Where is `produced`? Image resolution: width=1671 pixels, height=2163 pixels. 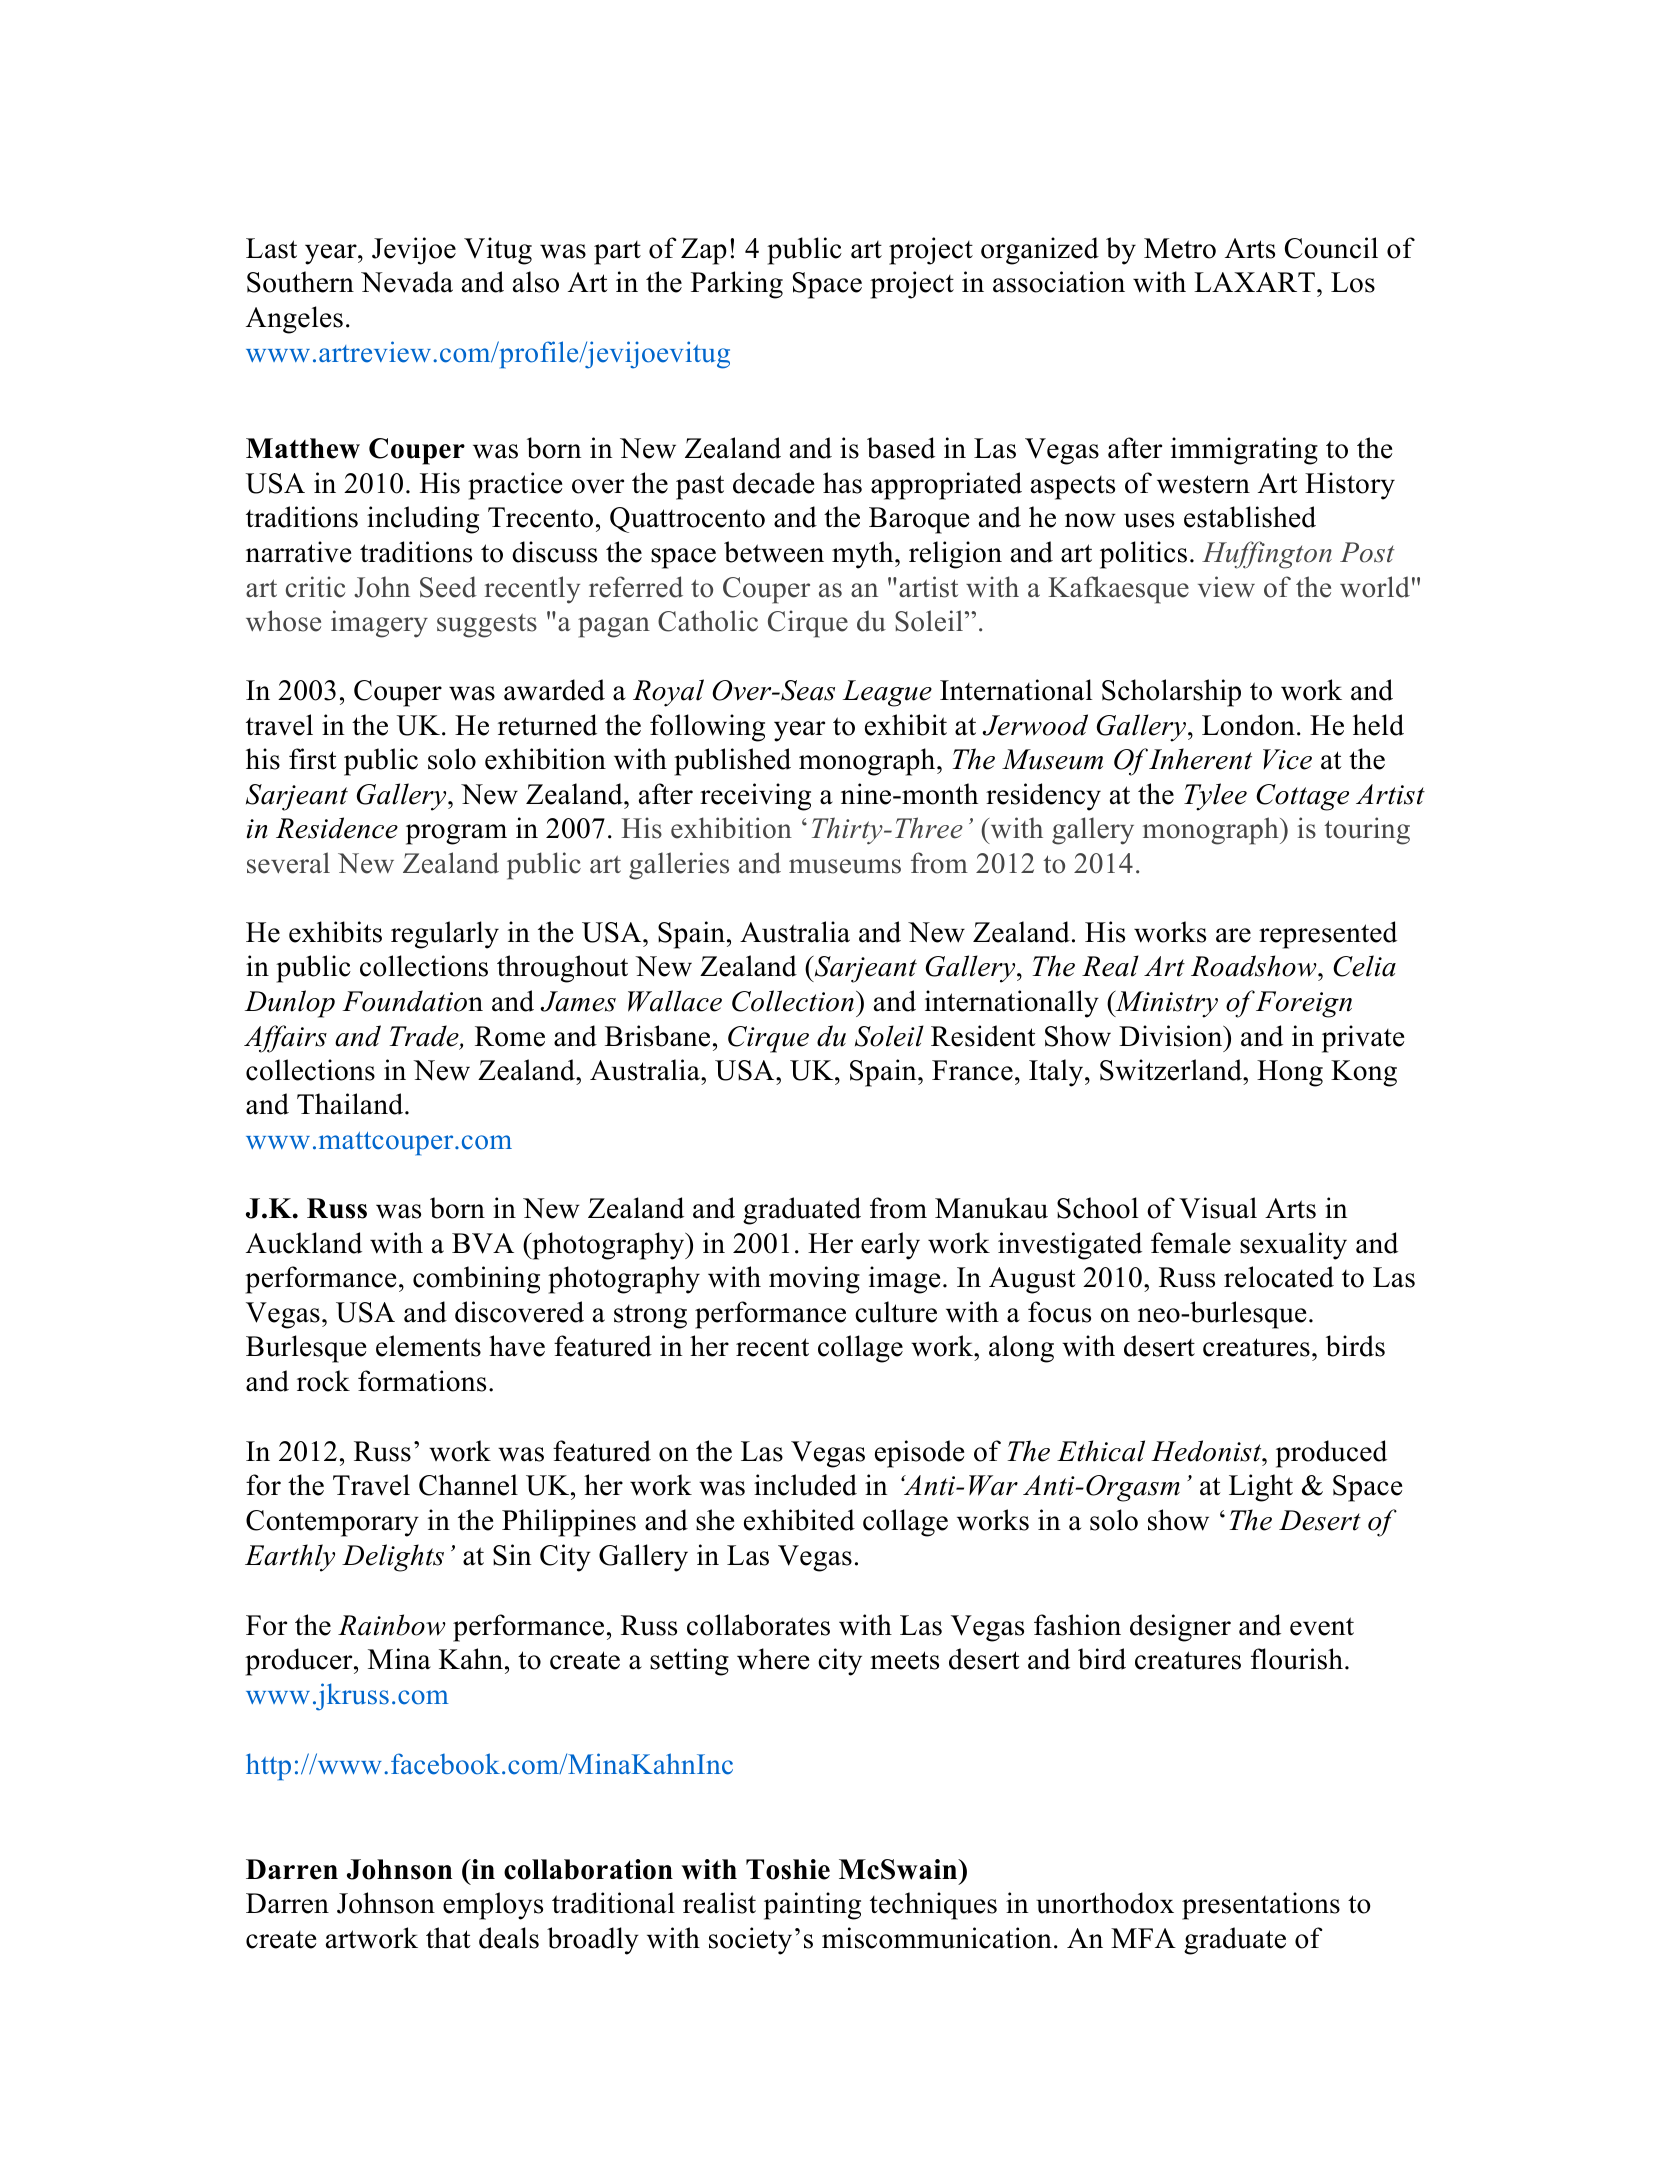
produced is located at coordinates (1331, 1454).
